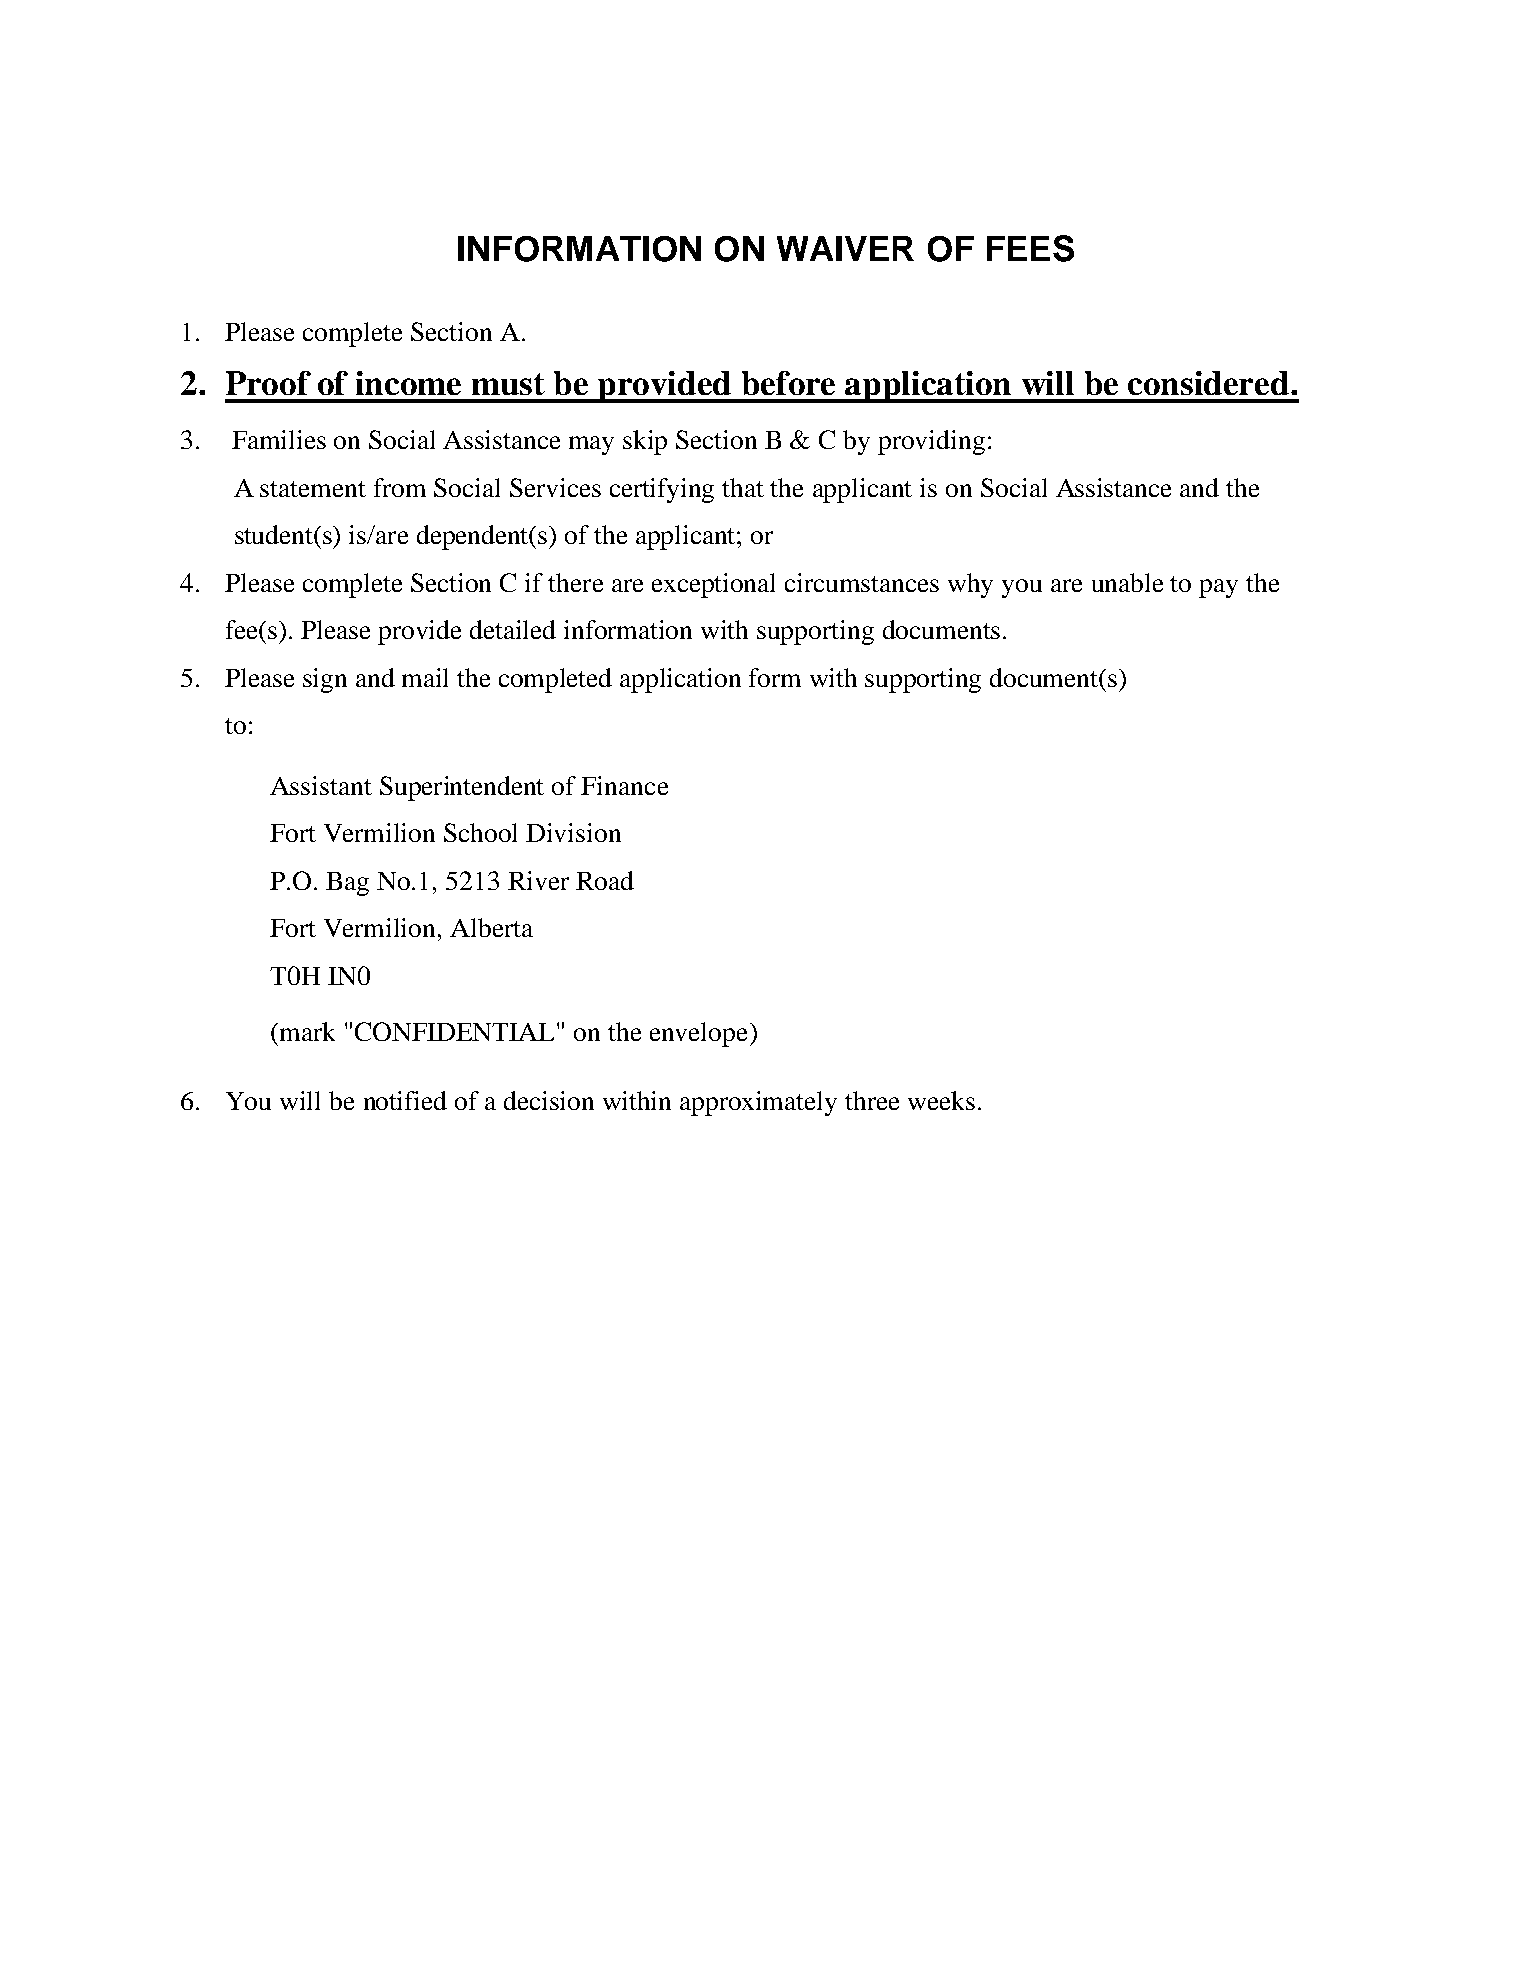 The width and height of the screenshot is (1532, 1983). Describe the element at coordinates (845, 248) in the screenshot. I see `WAIVER` at that location.
